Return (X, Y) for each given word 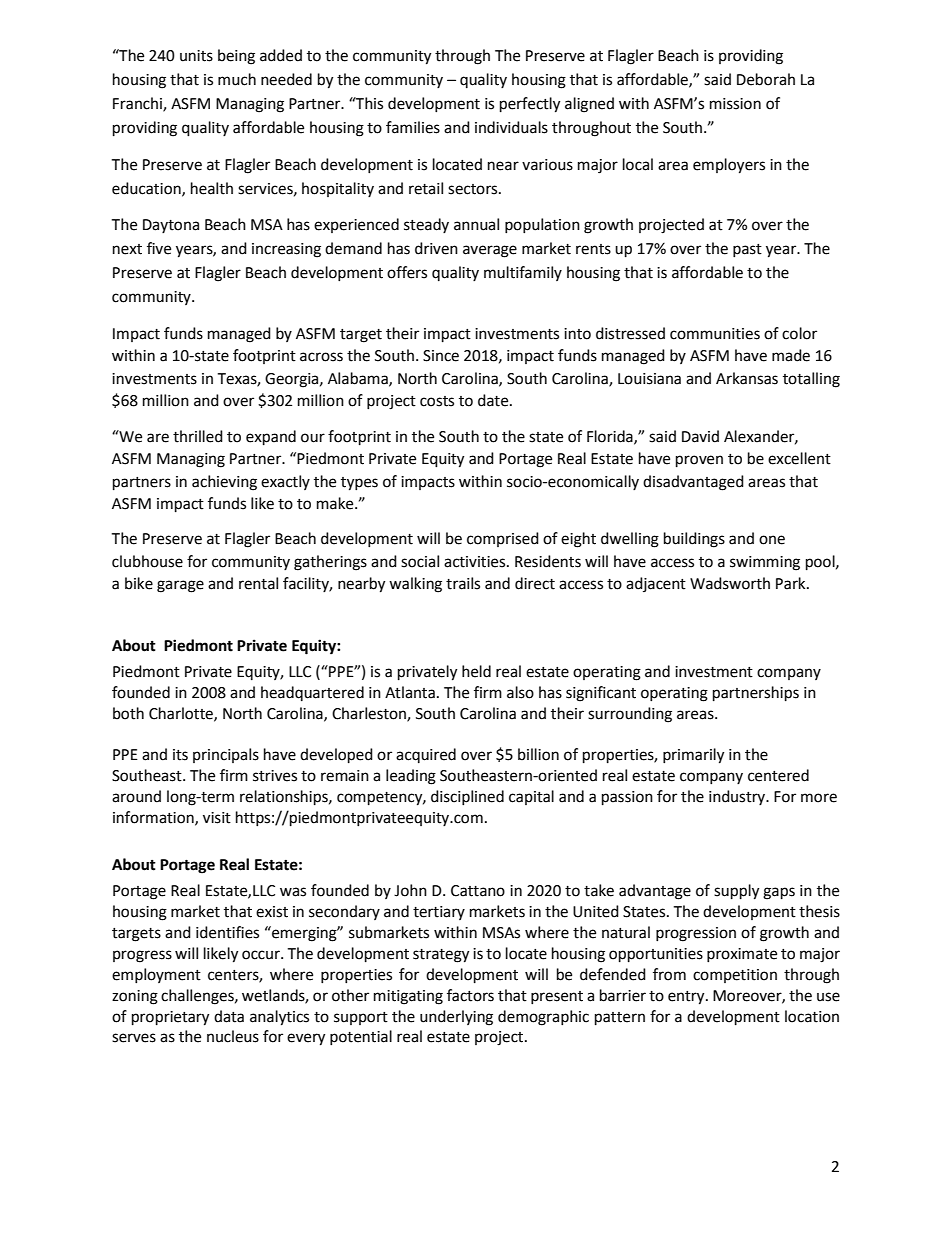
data (229, 1016)
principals (226, 755)
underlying (456, 1018)
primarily (693, 756)
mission (735, 104)
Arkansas (747, 378)
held (476, 671)
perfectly (530, 105)
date (494, 400)
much (237, 79)
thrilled (198, 436)
